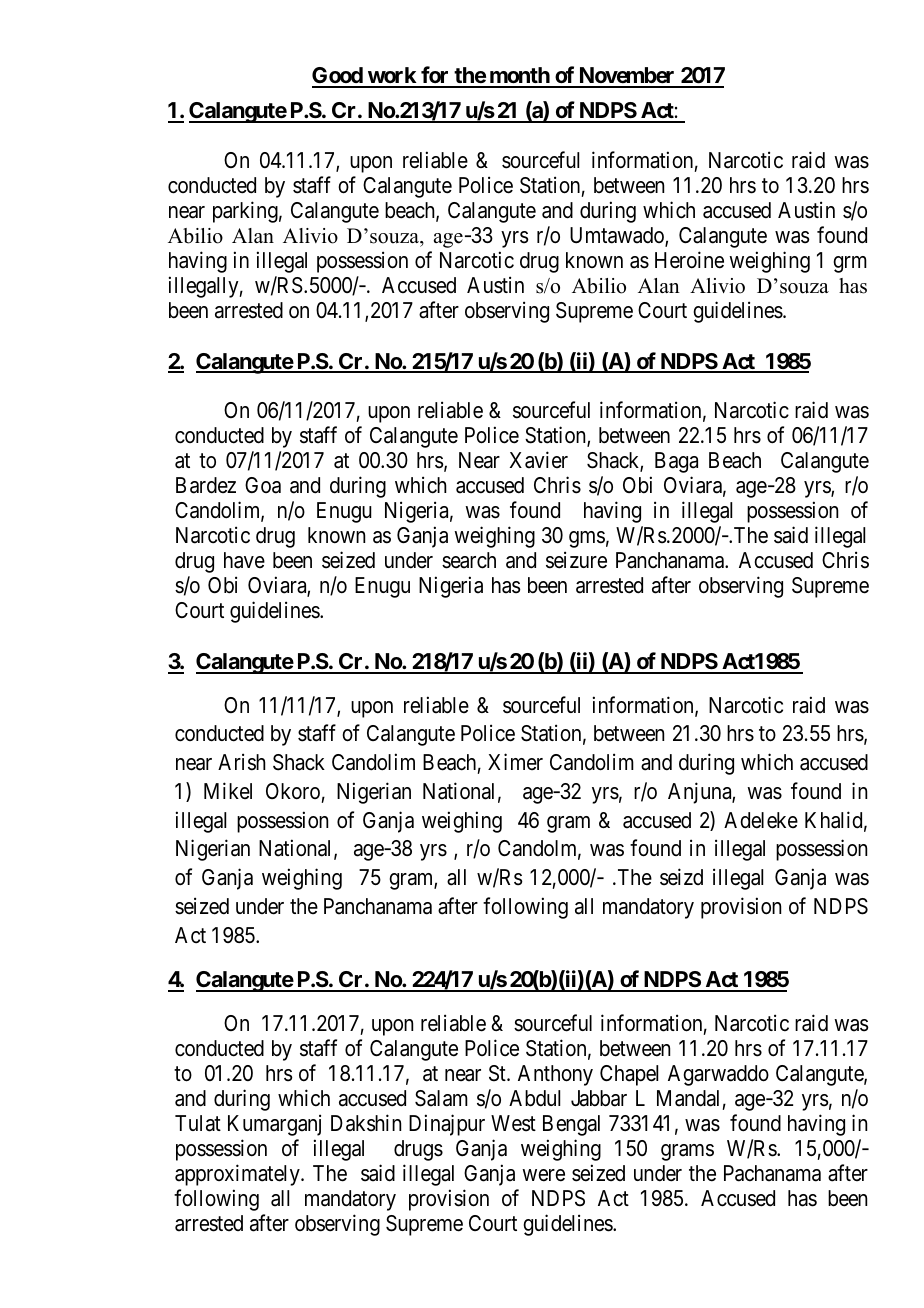  What do you see at coordinates (244, 560) in the document?
I see `have` at bounding box center [244, 560].
